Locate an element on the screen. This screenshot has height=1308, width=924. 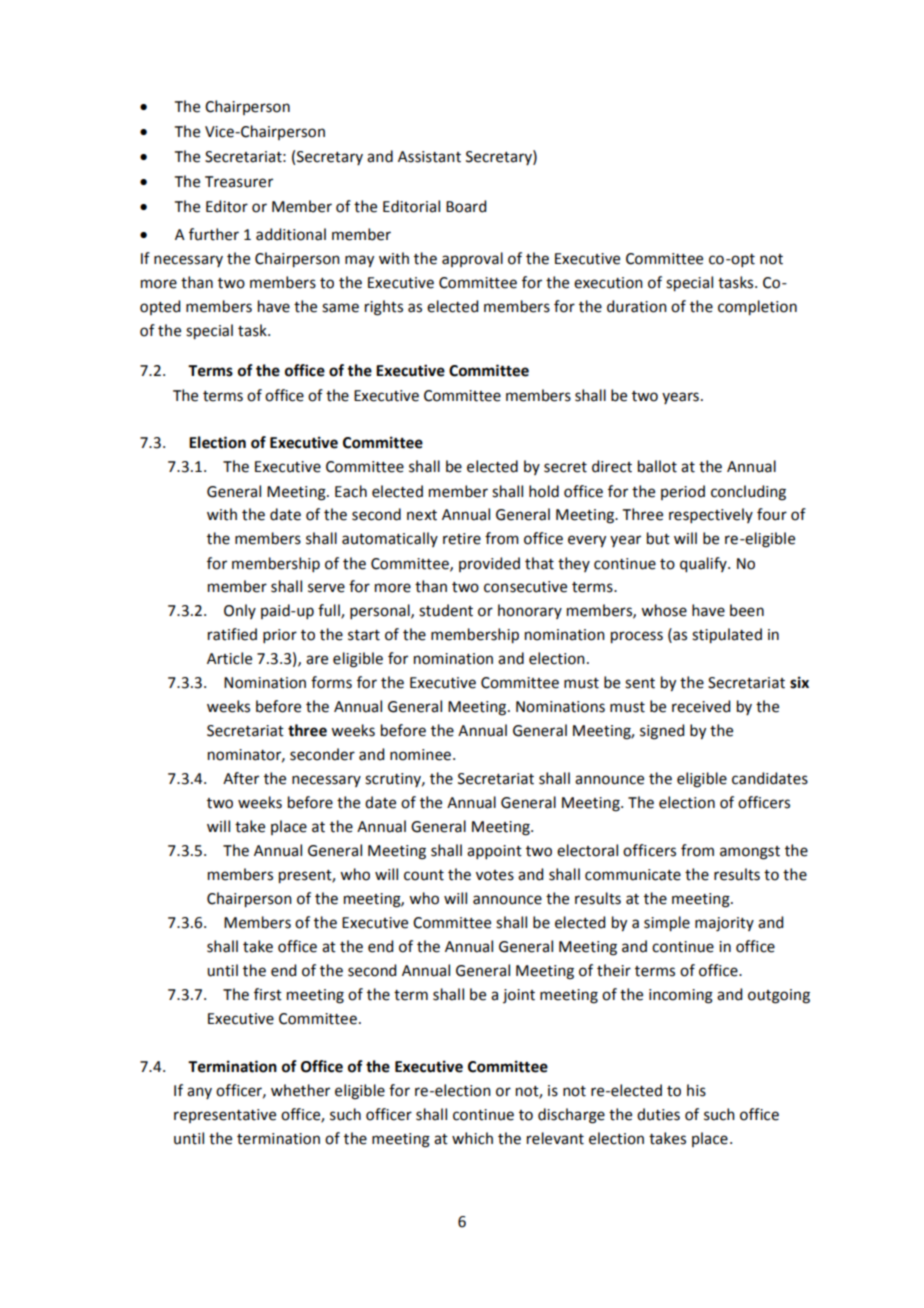
After is located at coordinates (241, 778).
